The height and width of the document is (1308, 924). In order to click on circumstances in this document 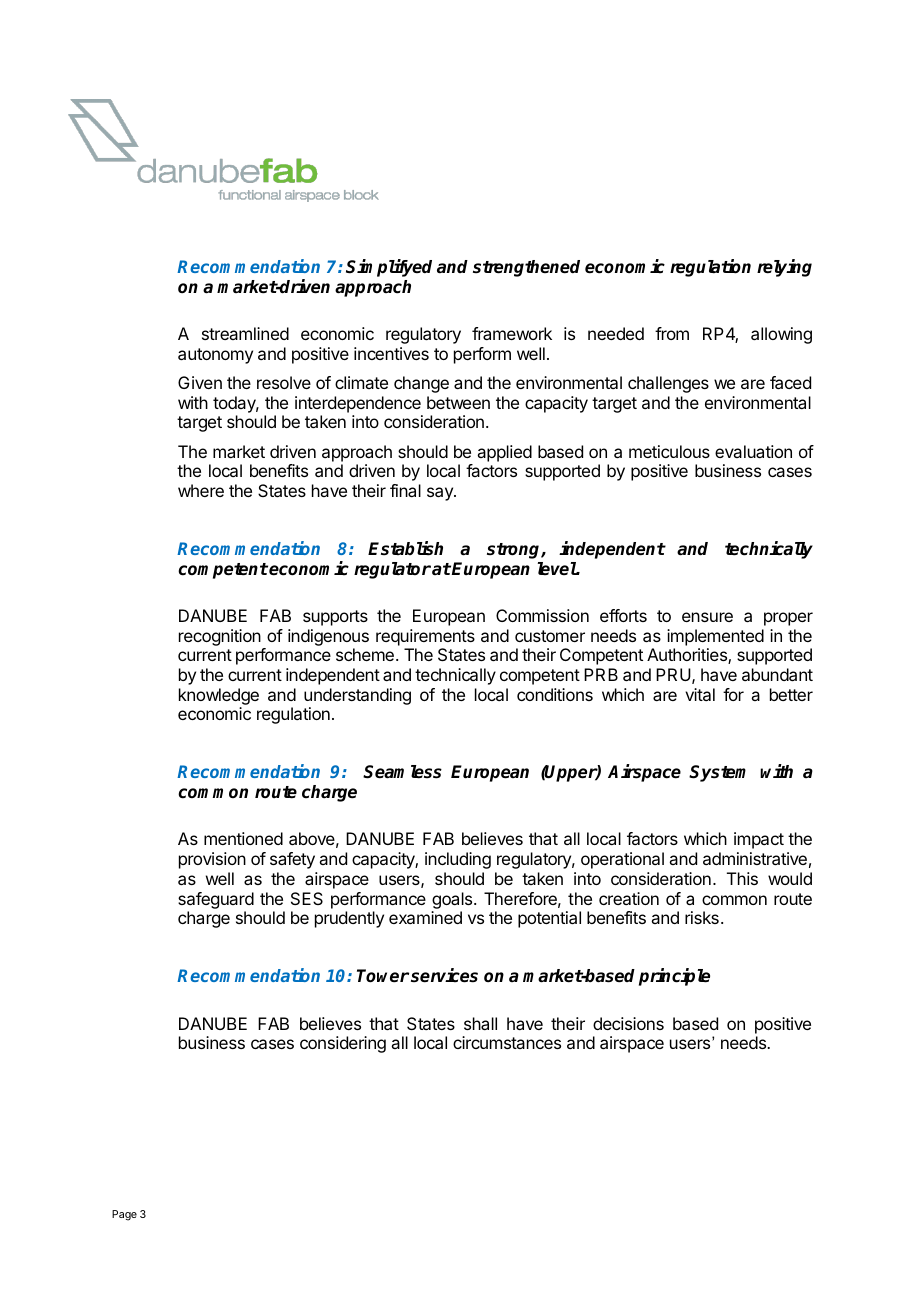, I will do `click(507, 1042)`.
